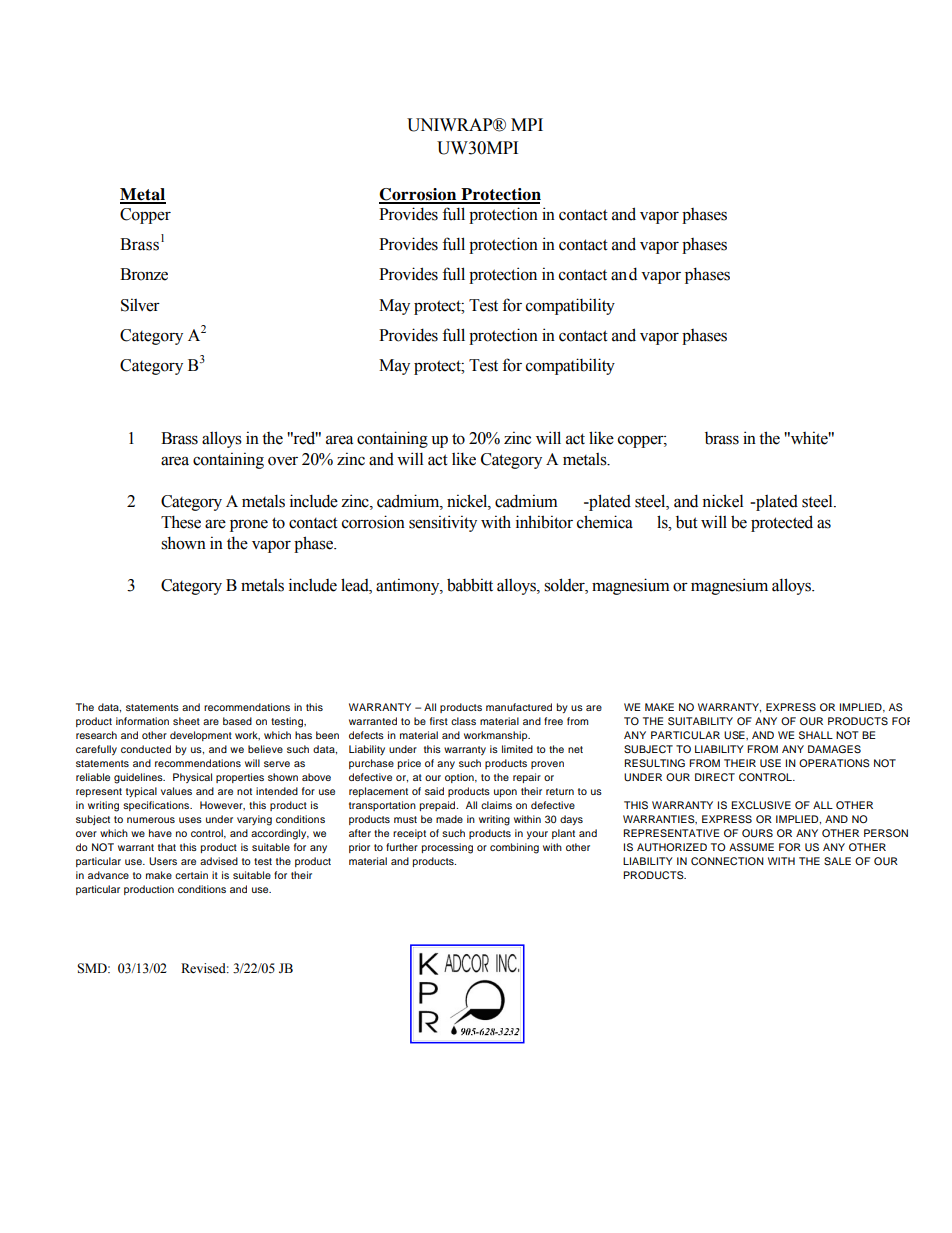 This page has width=952, height=1233. I want to click on These, so click(181, 522).
